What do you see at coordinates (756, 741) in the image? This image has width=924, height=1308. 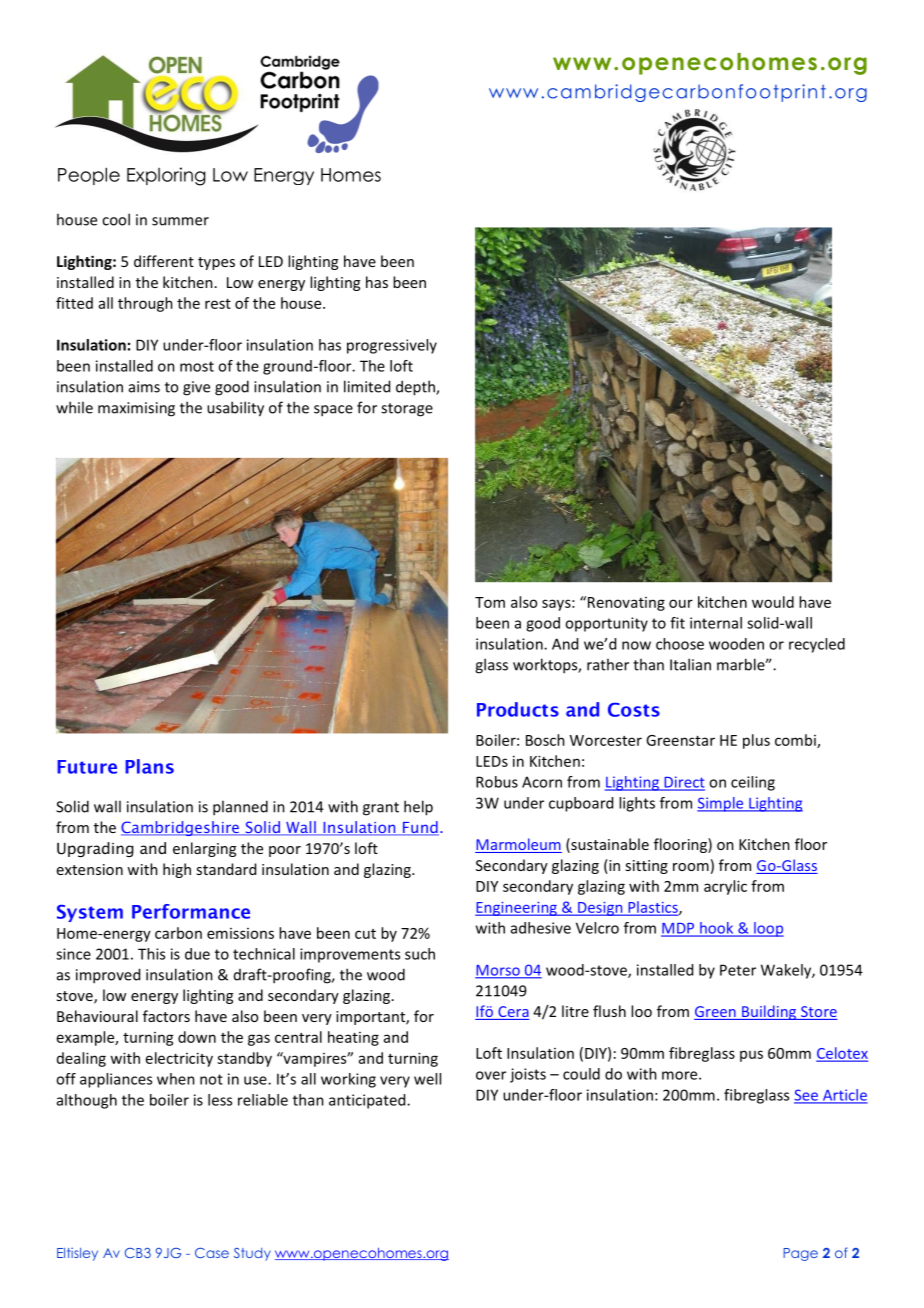 I see `plus` at bounding box center [756, 741].
